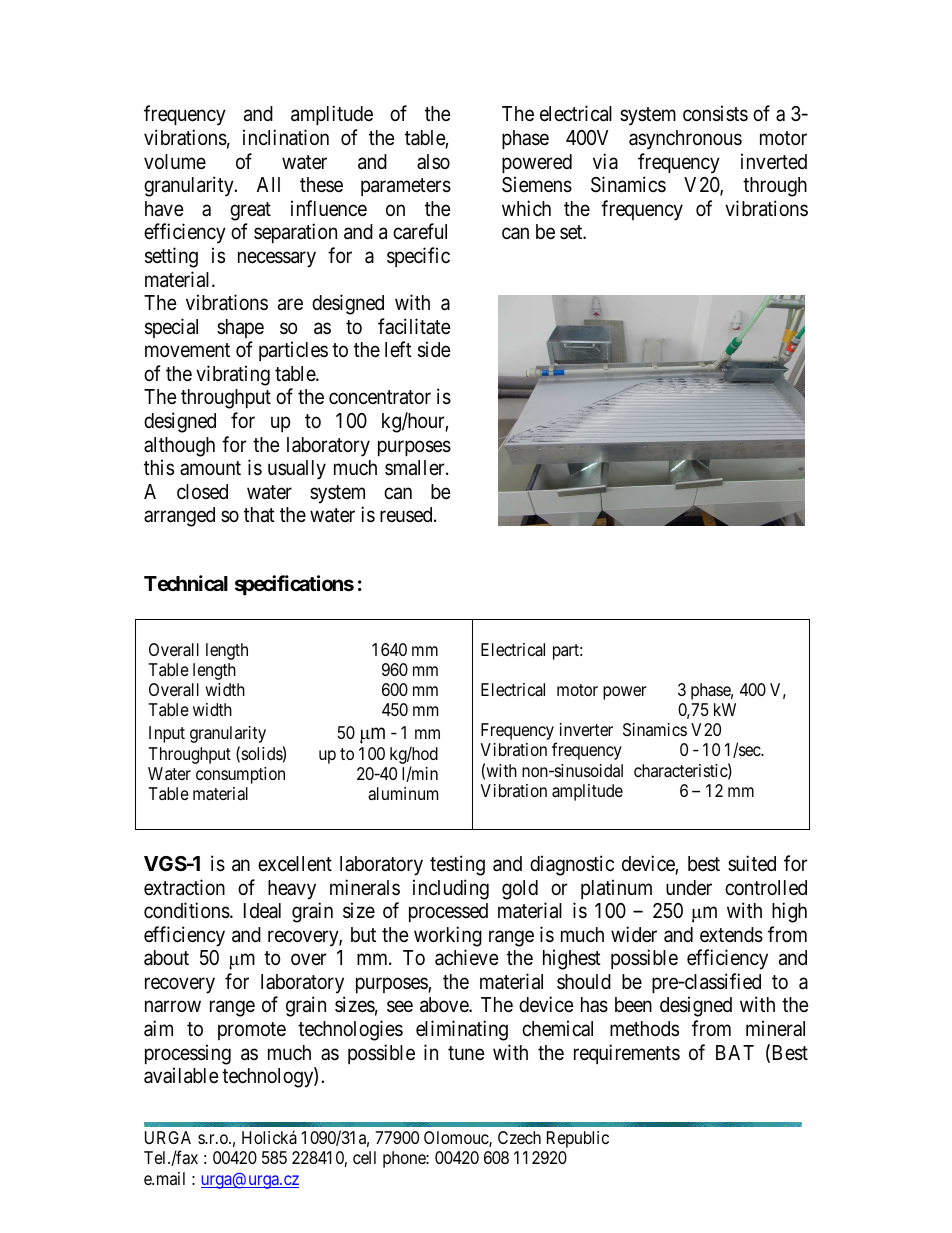 This screenshot has height=1233, width=952. What do you see at coordinates (184, 887) in the screenshot?
I see `extraction` at bounding box center [184, 887].
